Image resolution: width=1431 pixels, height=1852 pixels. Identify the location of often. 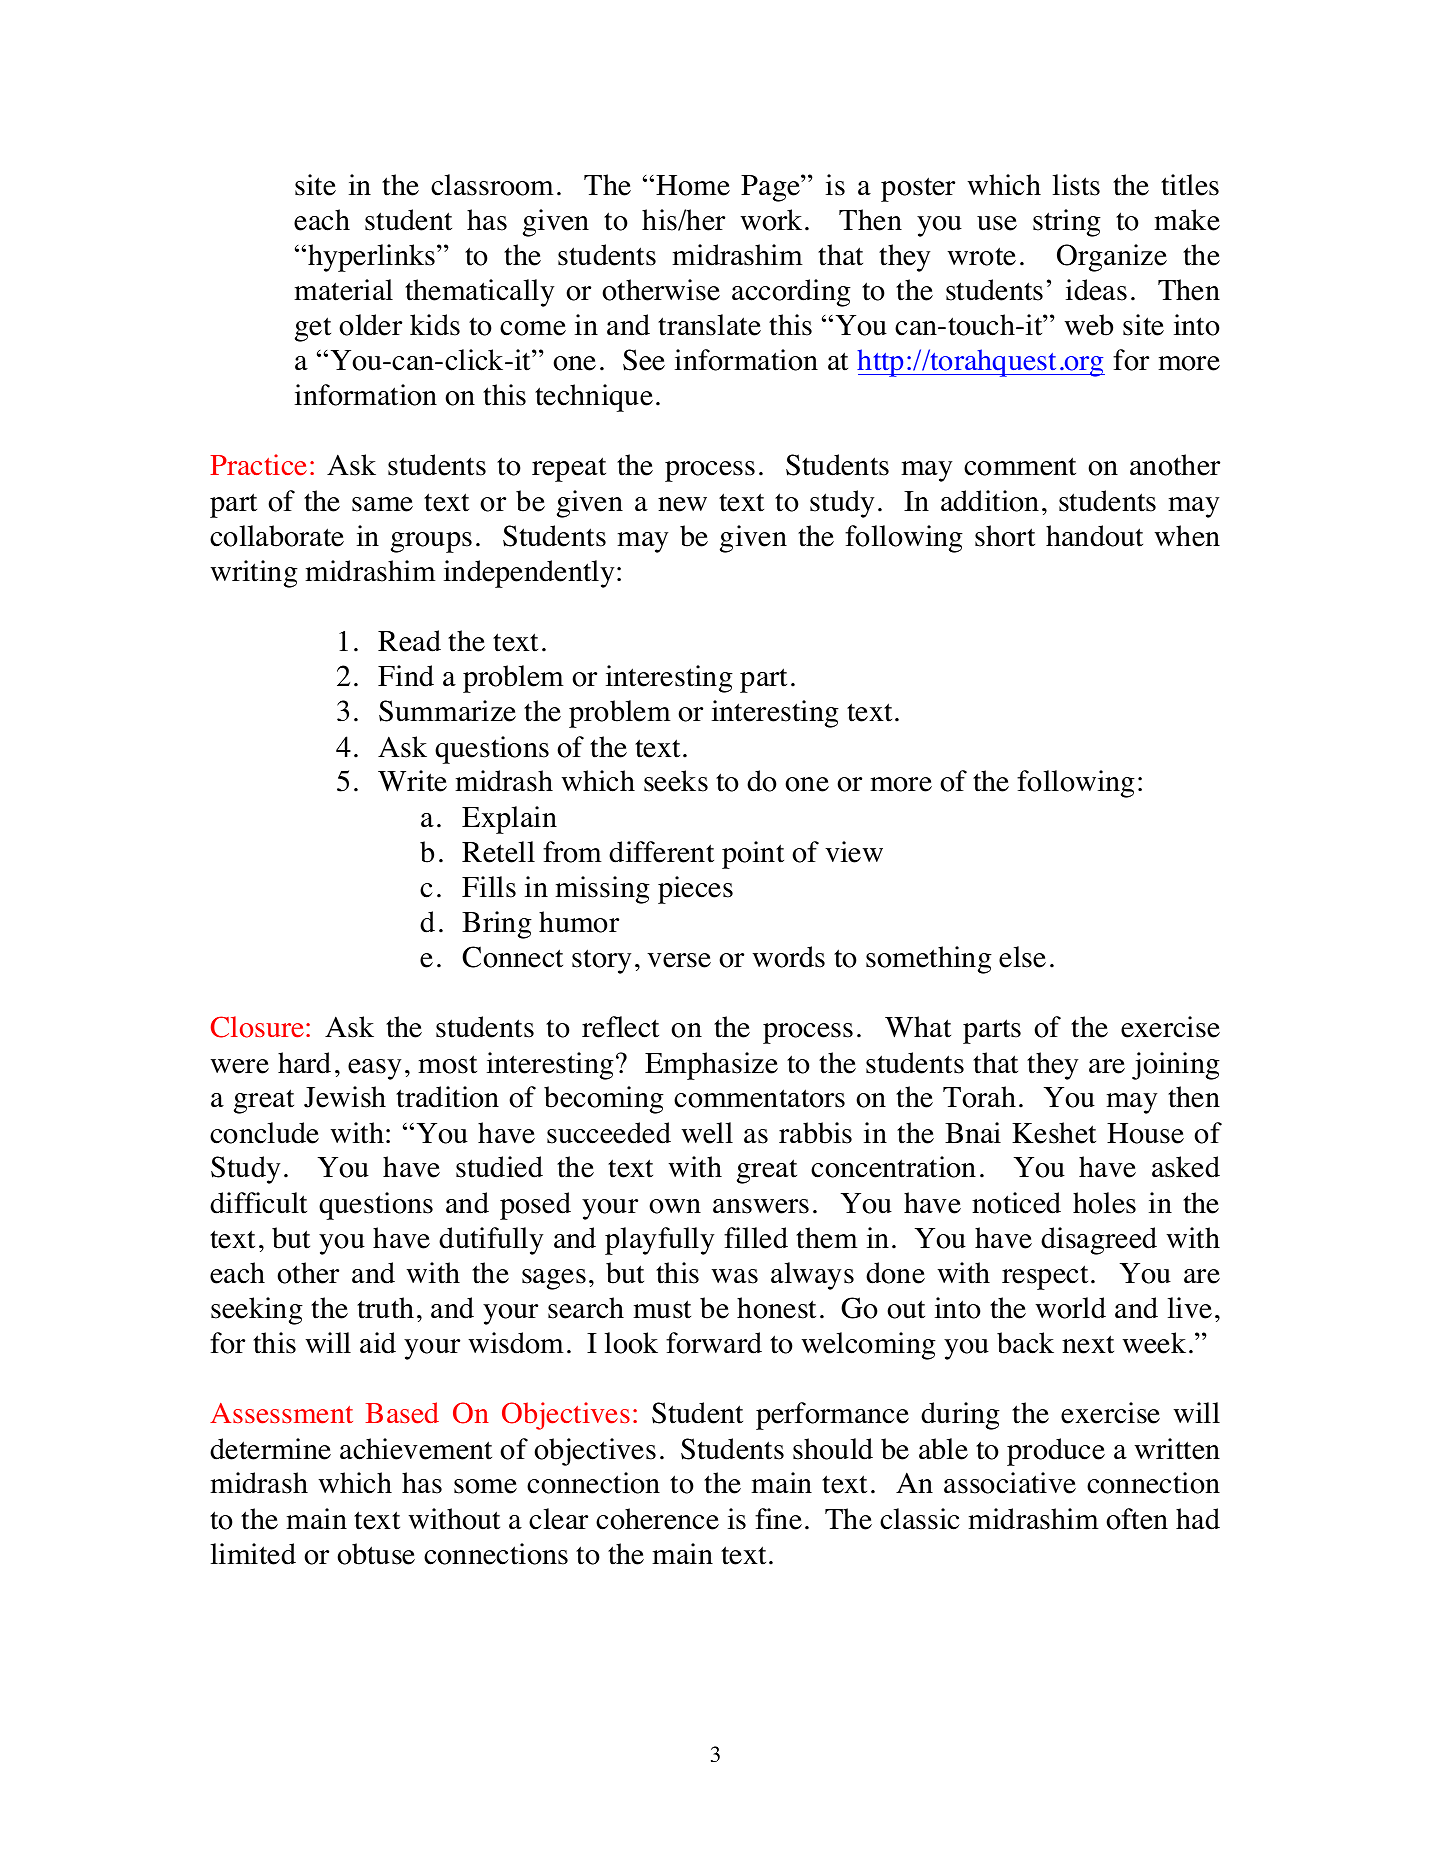
(1137, 1519).
